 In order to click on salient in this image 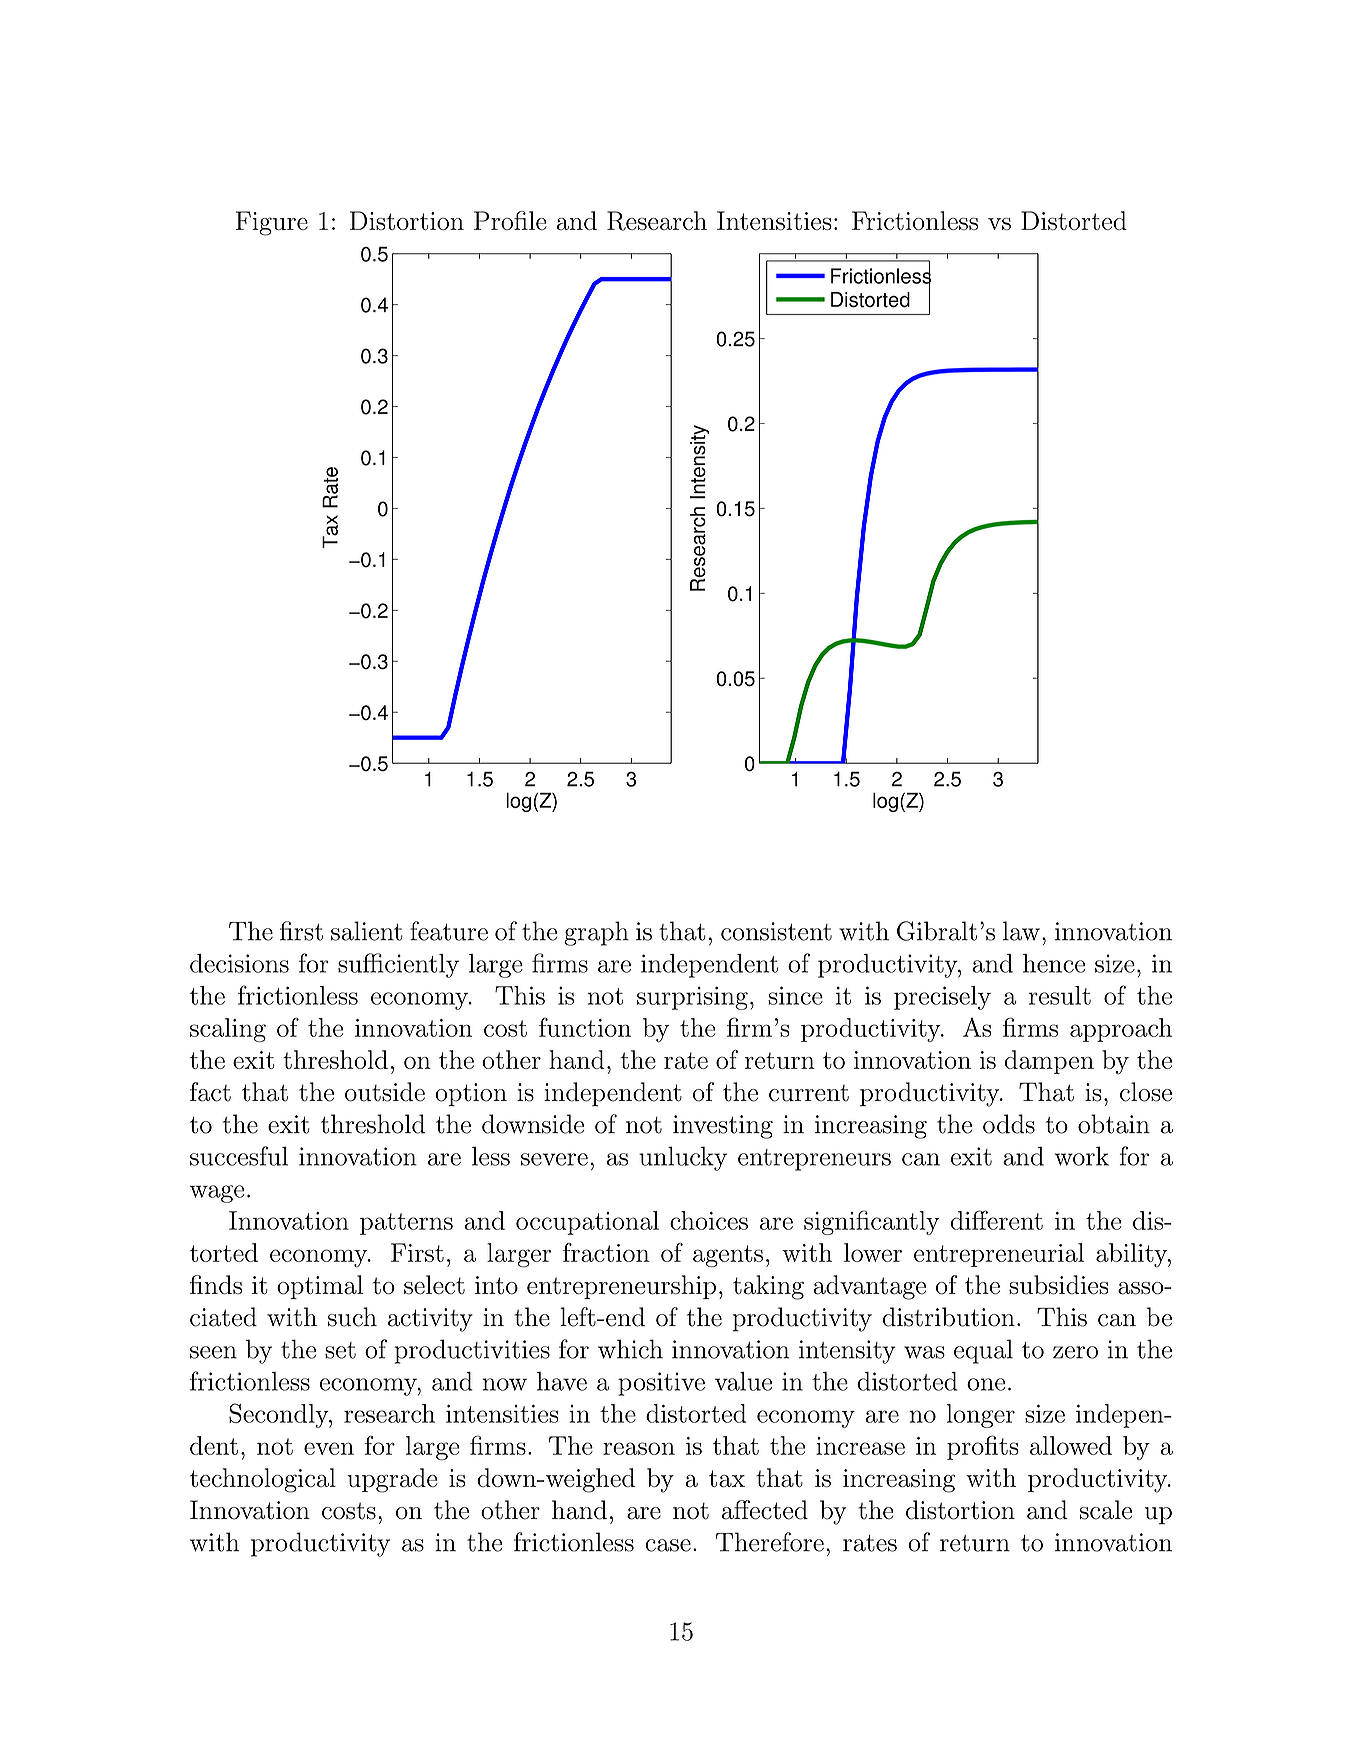, I will do `click(367, 931)`.
